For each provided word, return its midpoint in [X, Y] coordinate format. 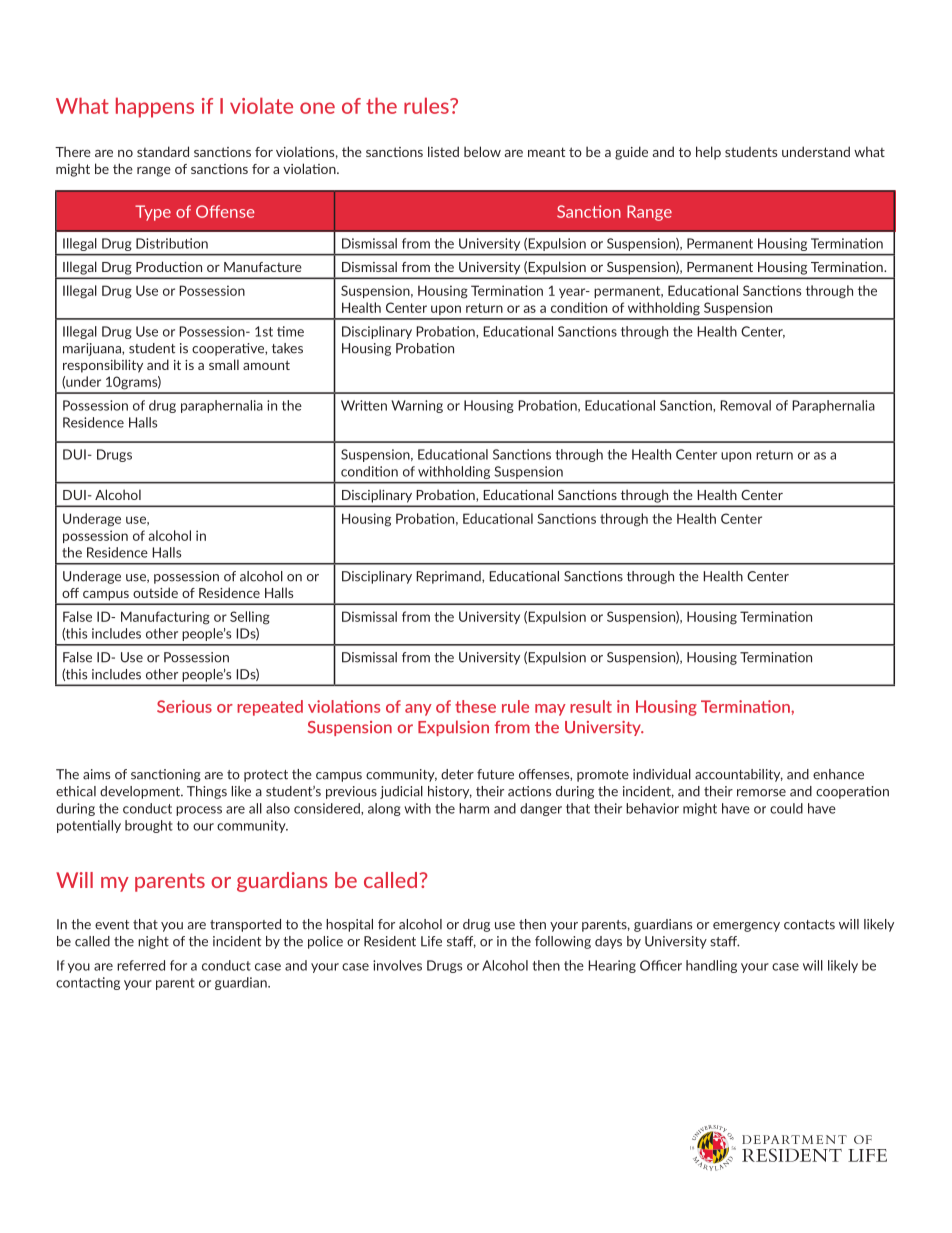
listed [443, 151]
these [475, 706]
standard [163, 151]
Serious [184, 706]
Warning [417, 406]
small [224, 364]
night [153, 942]
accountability [739, 775]
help [708, 153]
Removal [745, 405]
